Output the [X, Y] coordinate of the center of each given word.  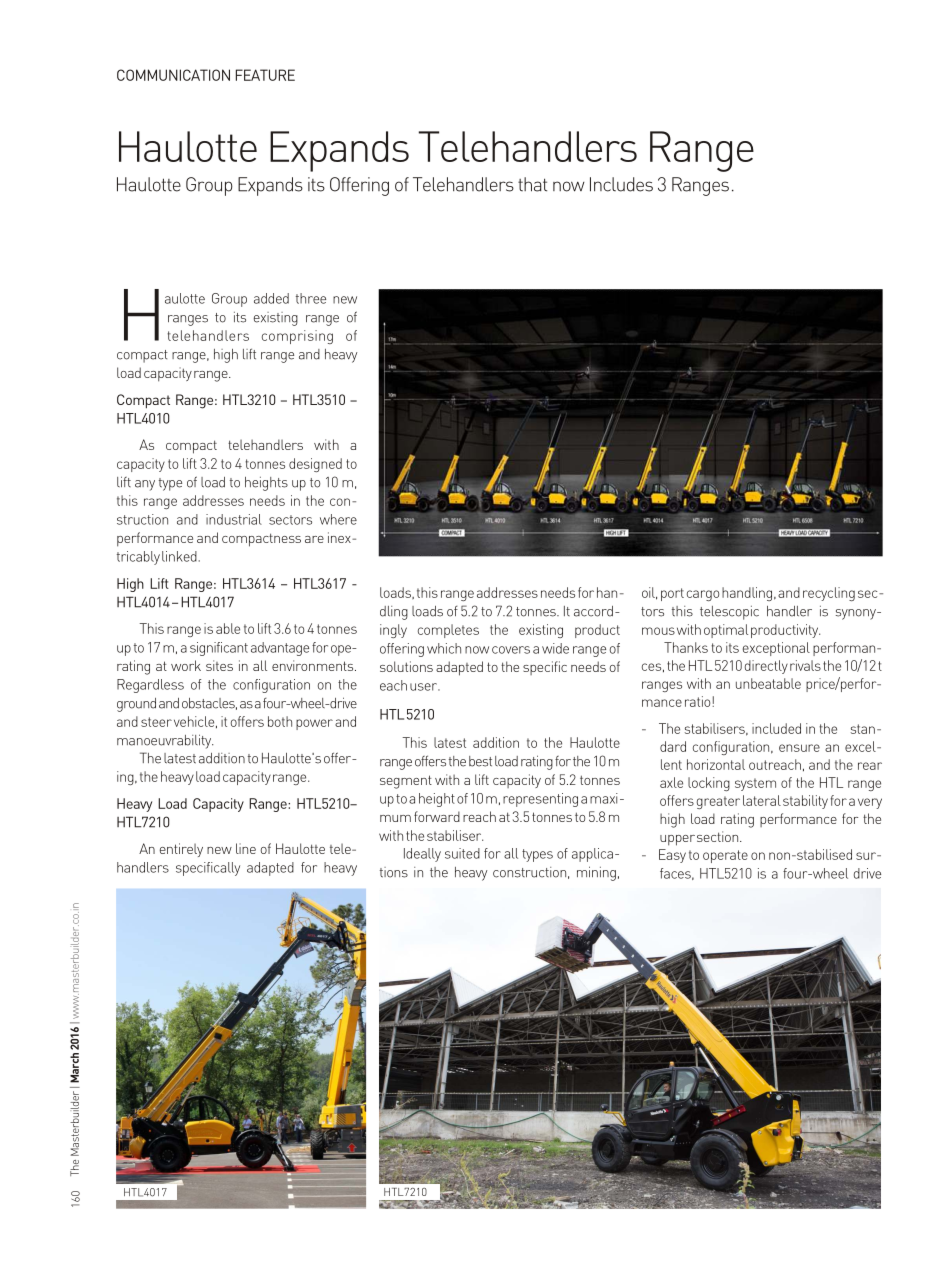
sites [219, 665]
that [532, 184]
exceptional [776, 649]
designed [315, 465]
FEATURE [265, 75]
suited [462, 853]
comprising [297, 337]
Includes [621, 184]
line [246, 848]
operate [725, 856]
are [314, 539]
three [311, 298]
